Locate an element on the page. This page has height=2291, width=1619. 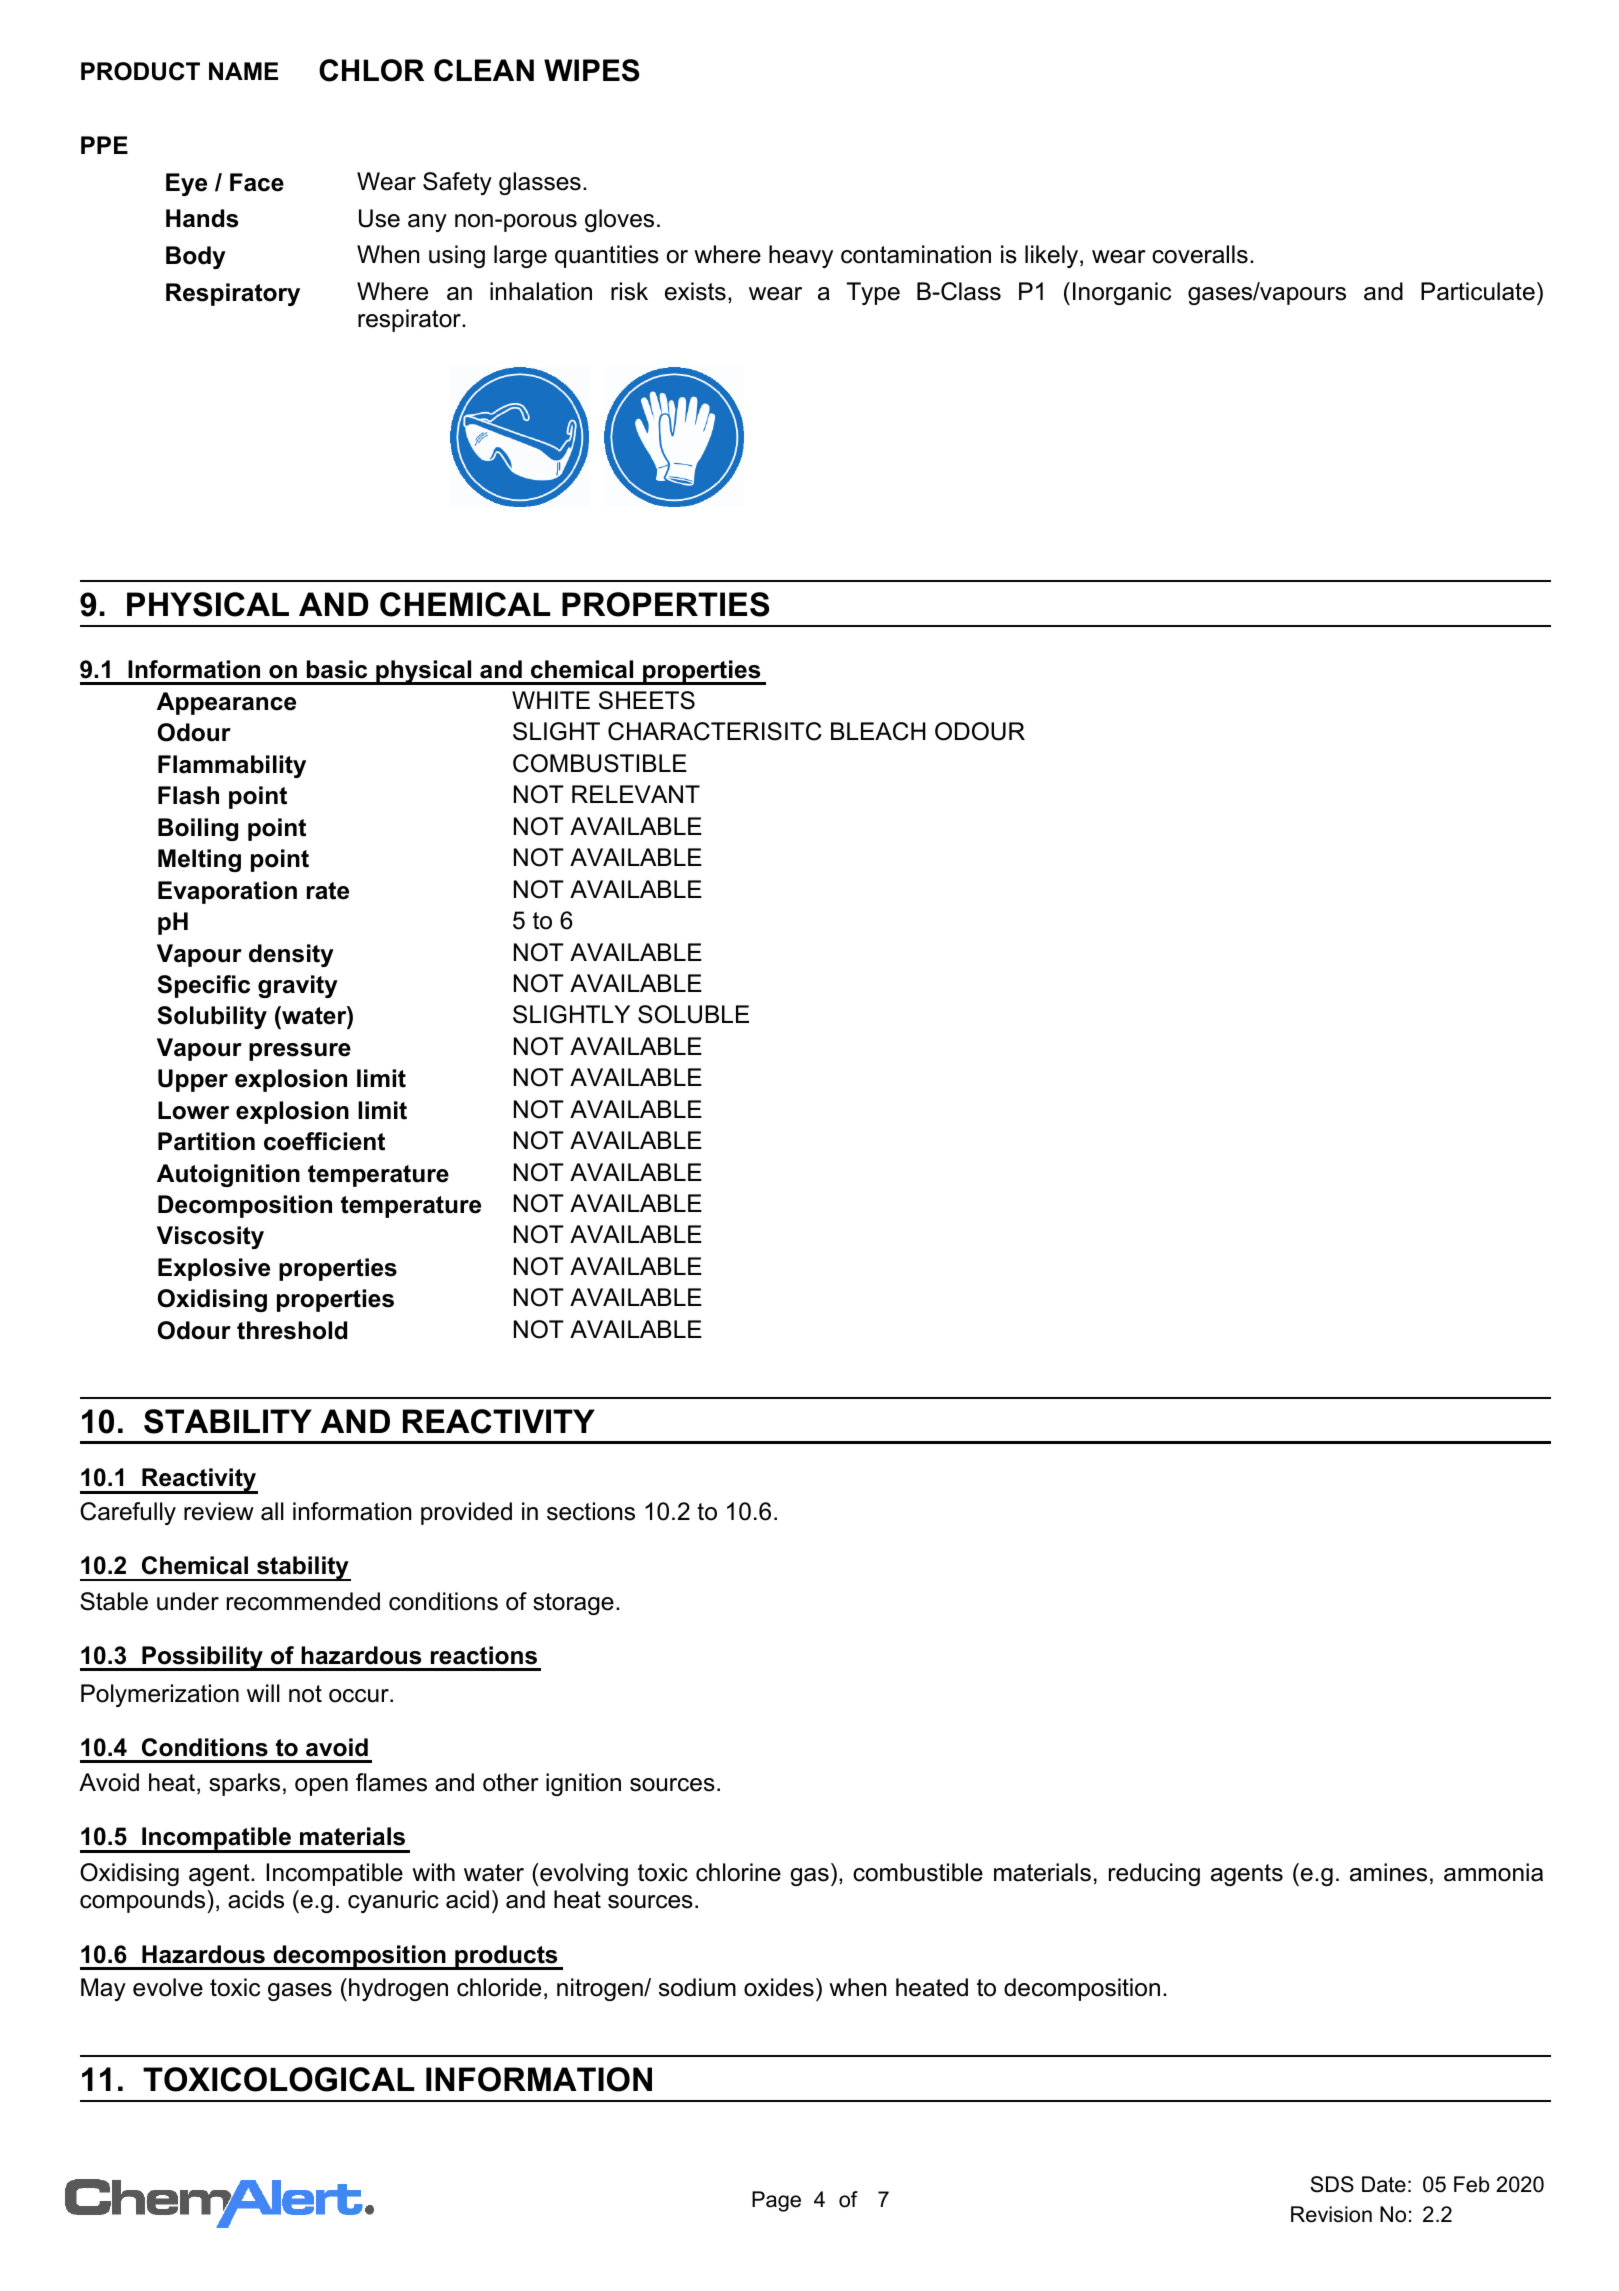
amines is located at coordinates (1388, 1872).
